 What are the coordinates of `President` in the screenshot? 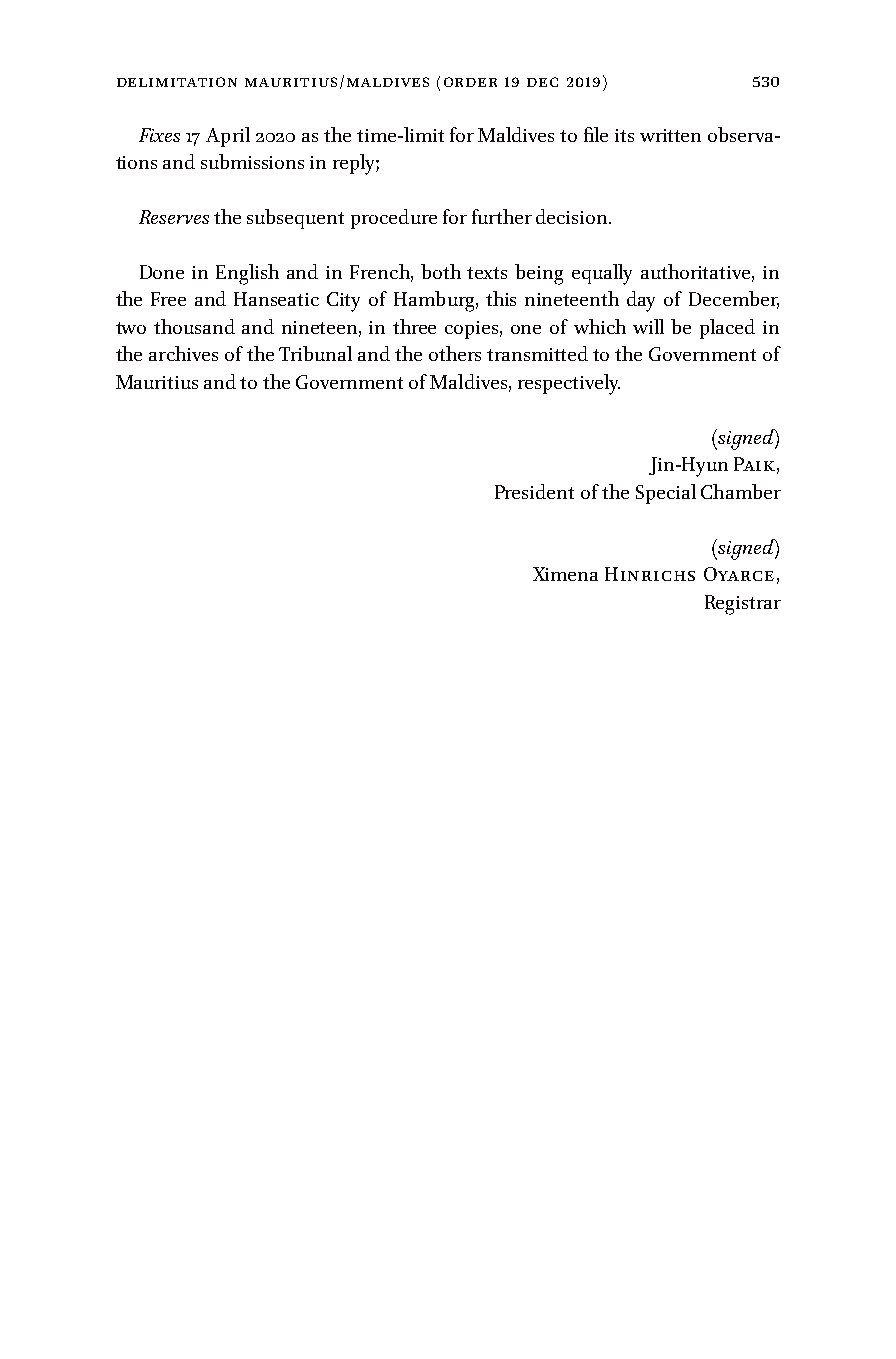 It's located at (534, 491).
